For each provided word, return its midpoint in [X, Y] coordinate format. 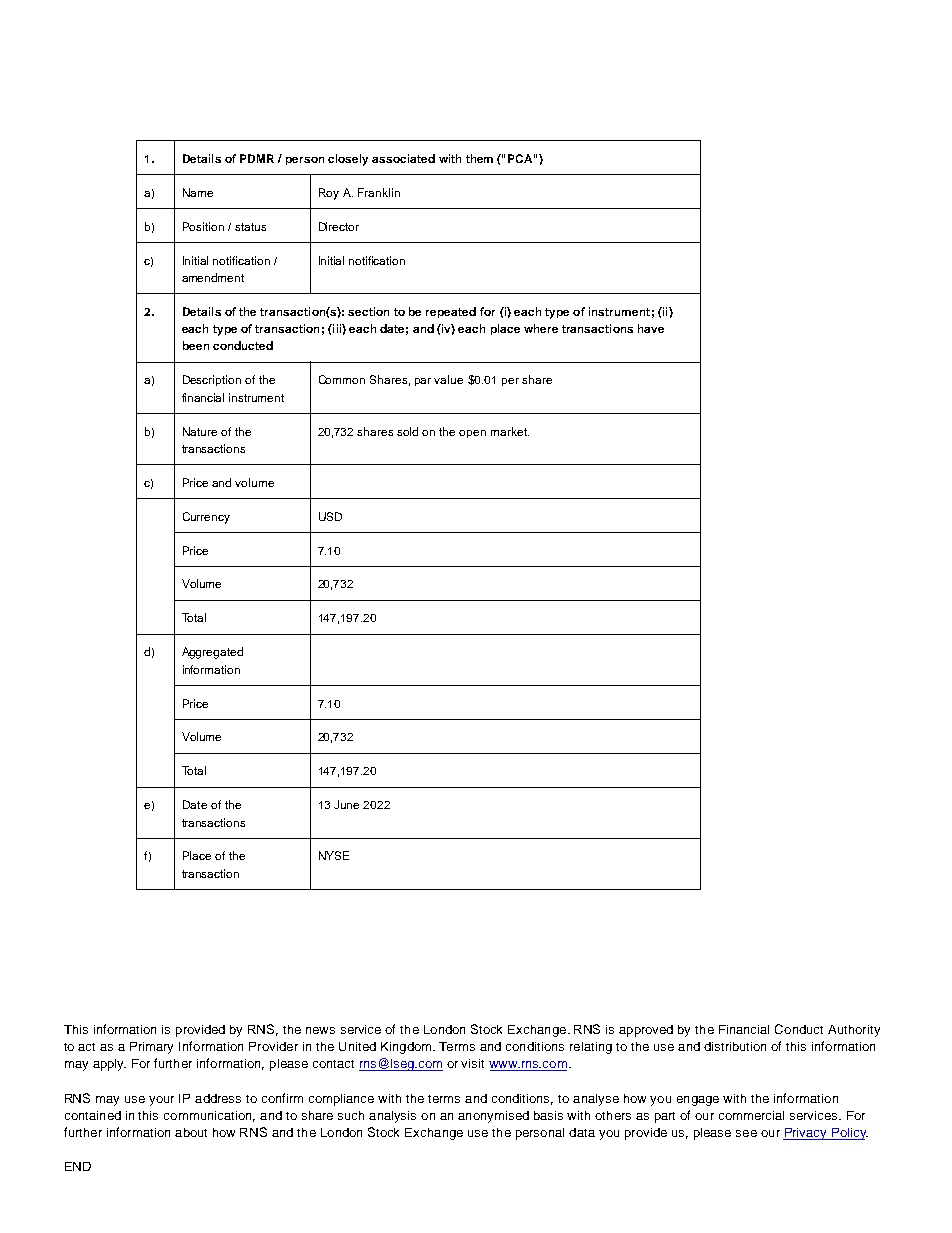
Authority [854, 1031]
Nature [200, 431]
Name [198, 192]
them [479, 158]
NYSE [334, 855]
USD [330, 516]
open [472, 434]
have [651, 328]
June [346, 804]
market [510, 431]
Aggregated [212, 653]
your [161, 1101]
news [320, 1030]
